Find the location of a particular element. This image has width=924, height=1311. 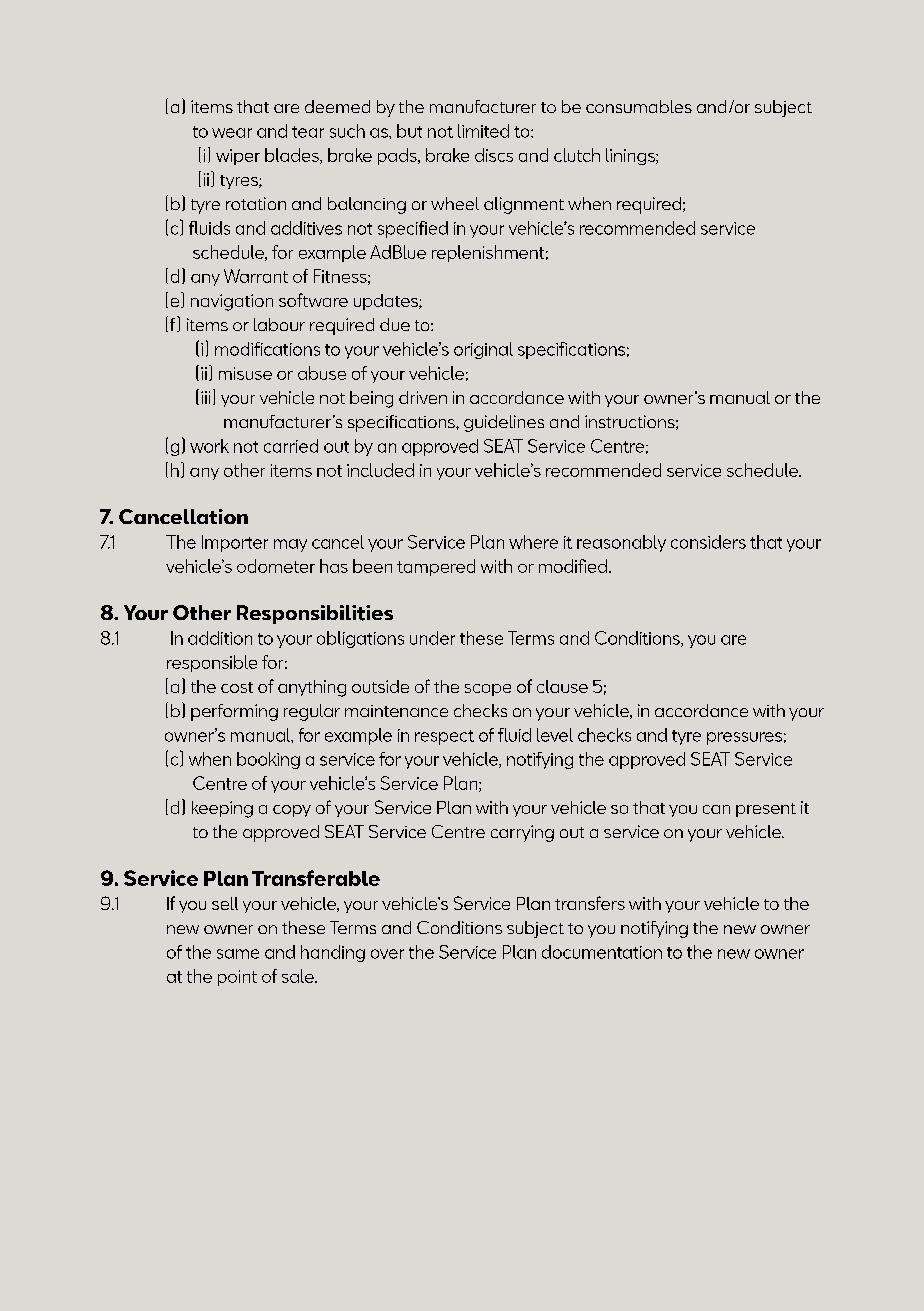

same is located at coordinates (238, 954).
